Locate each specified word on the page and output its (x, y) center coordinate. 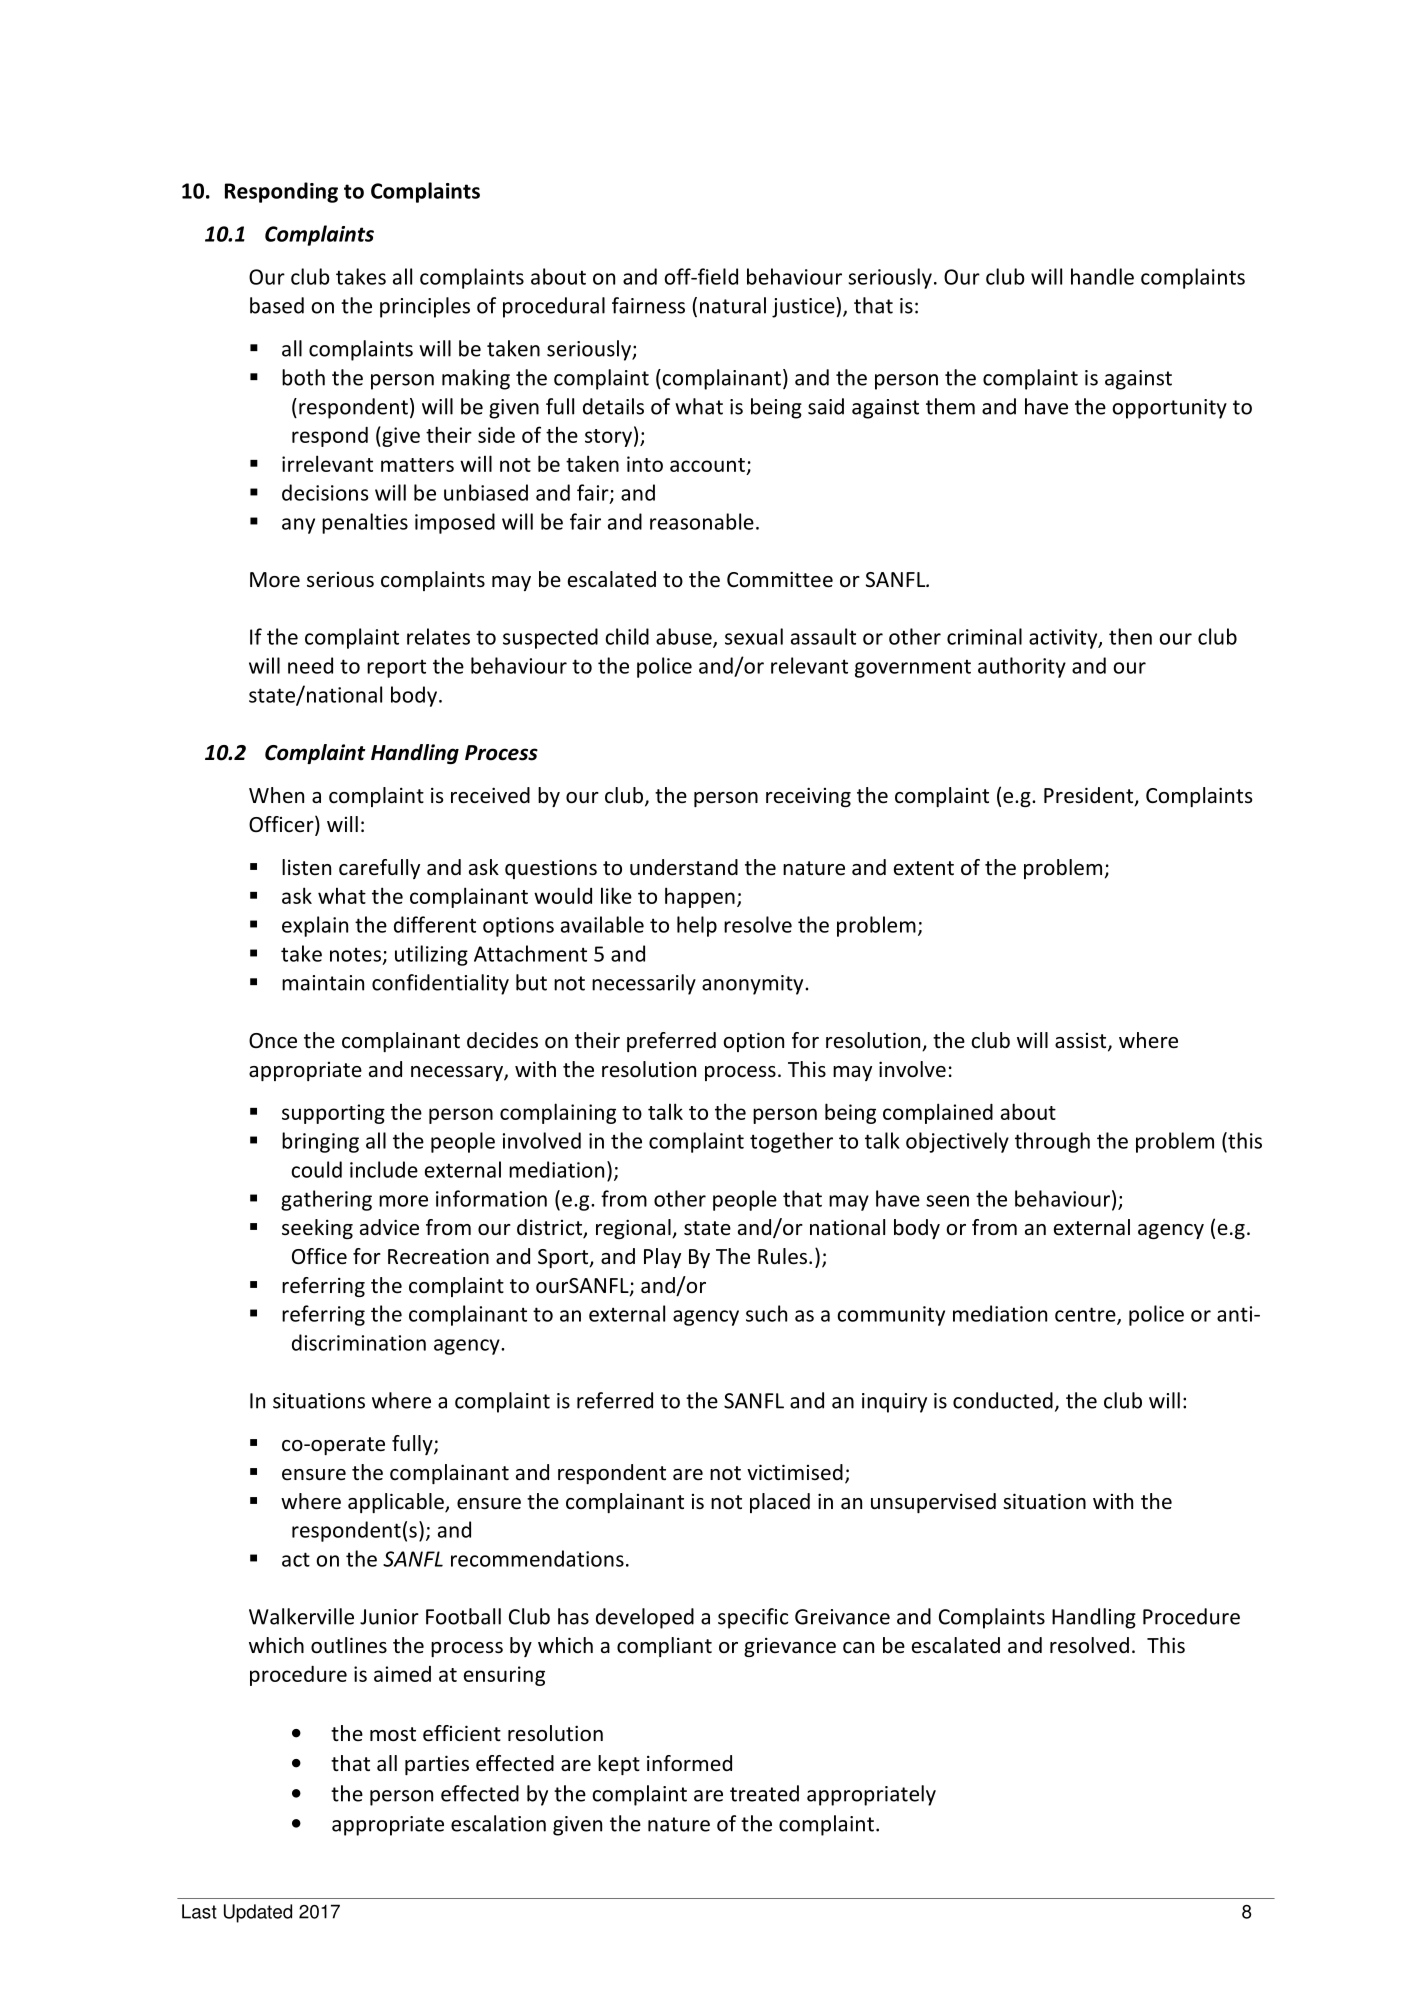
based (277, 305)
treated (764, 1793)
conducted (1003, 1400)
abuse (685, 637)
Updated (258, 1913)
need (310, 665)
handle (1102, 276)
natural (733, 305)
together (791, 1142)
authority (1022, 667)
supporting (333, 1114)
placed (780, 1503)
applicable (397, 1503)
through (1052, 1142)
